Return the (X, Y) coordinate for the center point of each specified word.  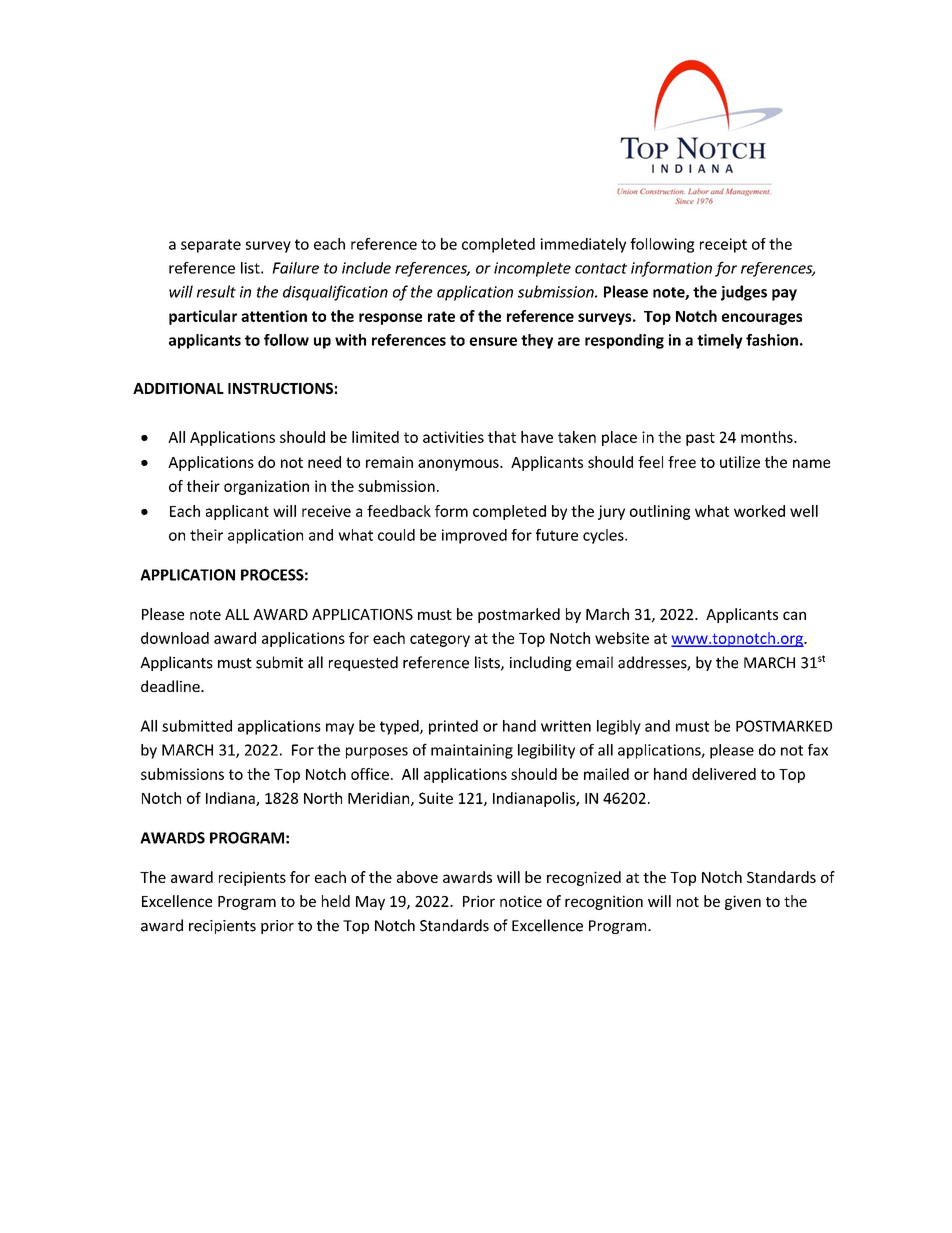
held (336, 901)
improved (474, 536)
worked (759, 511)
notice (521, 901)
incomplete (532, 269)
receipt (723, 245)
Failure (295, 268)
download (175, 638)
